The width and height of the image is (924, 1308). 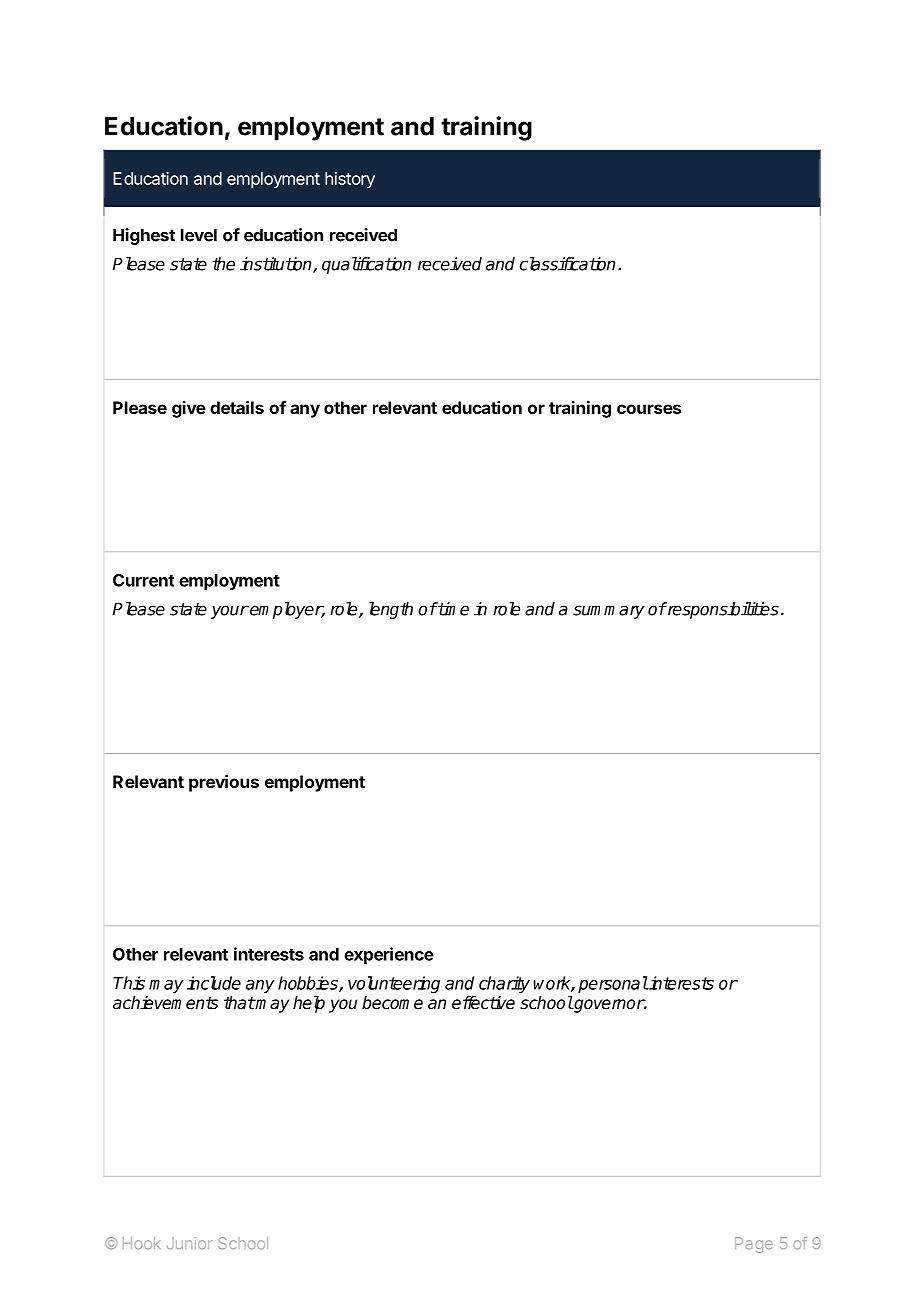 What do you see at coordinates (214, 983) in the image?
I see `include` at bounding box center [214, 983].
